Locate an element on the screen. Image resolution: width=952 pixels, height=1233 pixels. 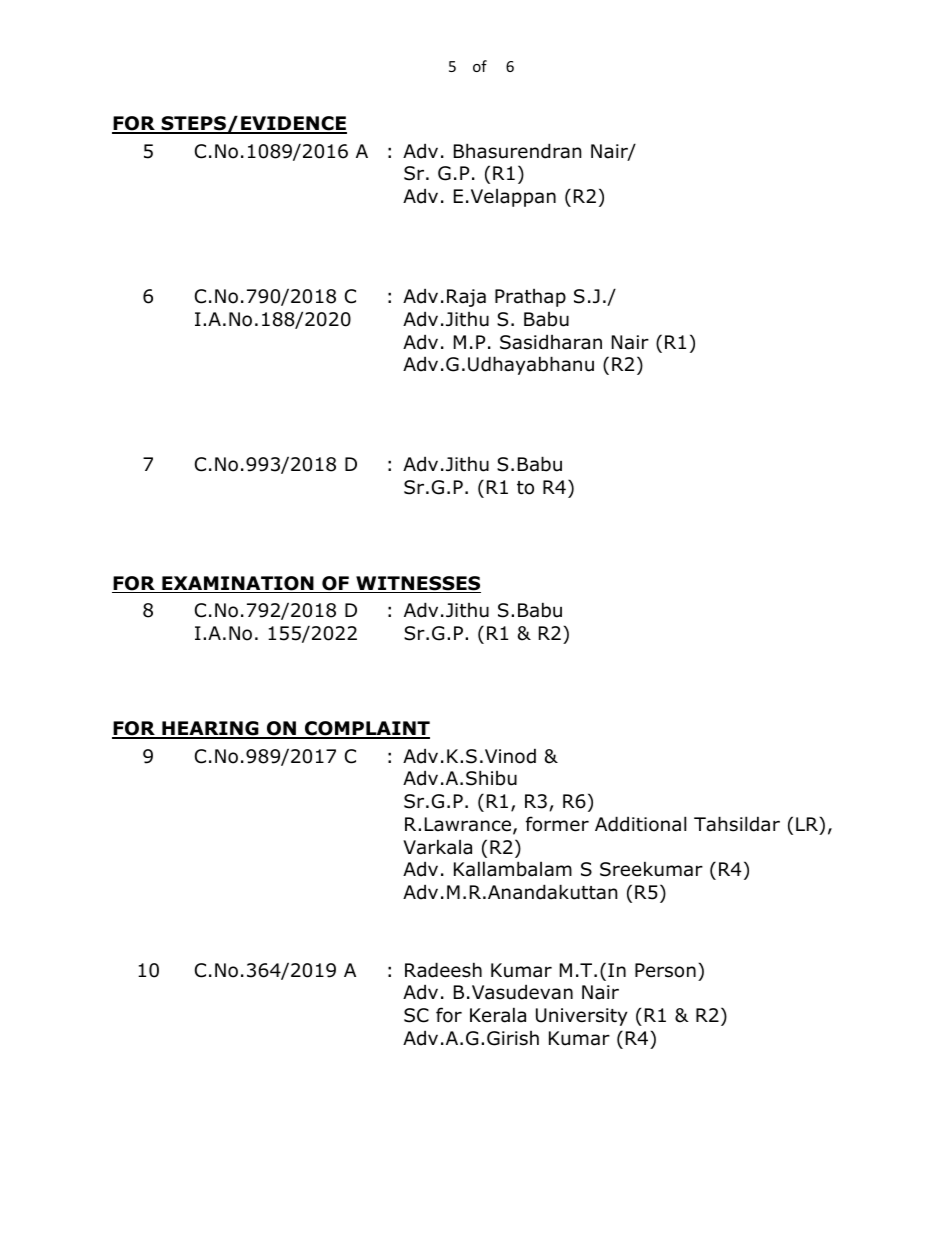
COMPLAINT is located at coordinates (366, 730).
